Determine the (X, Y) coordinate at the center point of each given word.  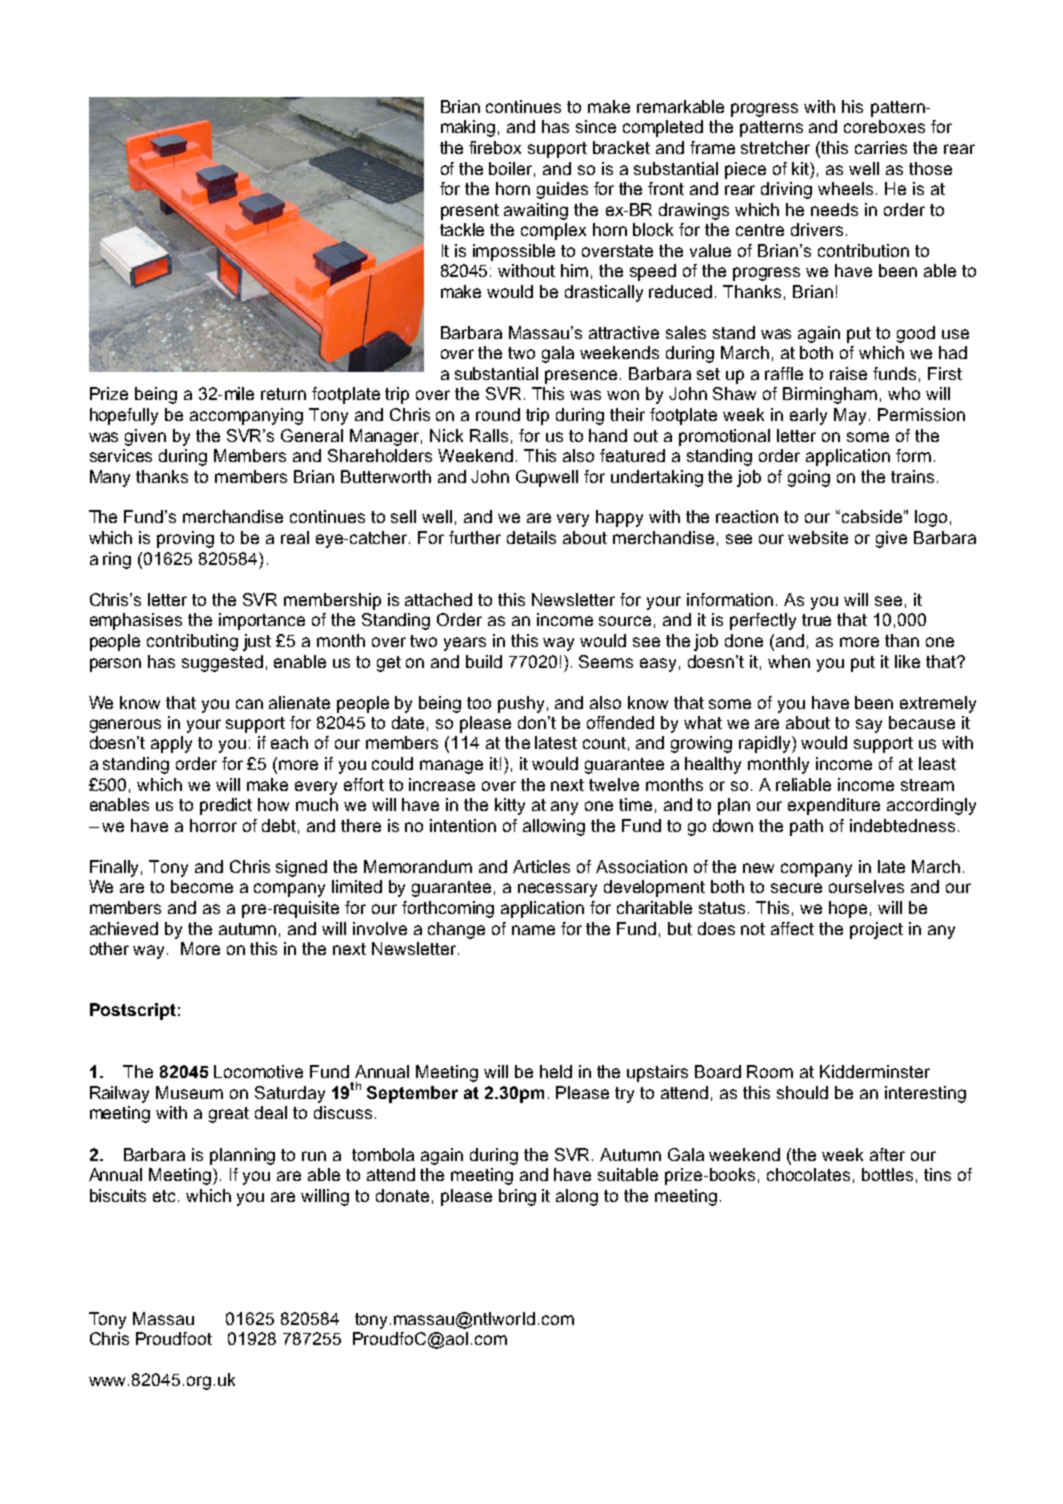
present (470, 212)
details (531, 537)
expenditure (834, 806)
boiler (512, 169)
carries (881, 147)
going (809, 478)
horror (213, 825)
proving (185, 539)
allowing (554, 827)
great (229, 1115)
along (577, 1197)
